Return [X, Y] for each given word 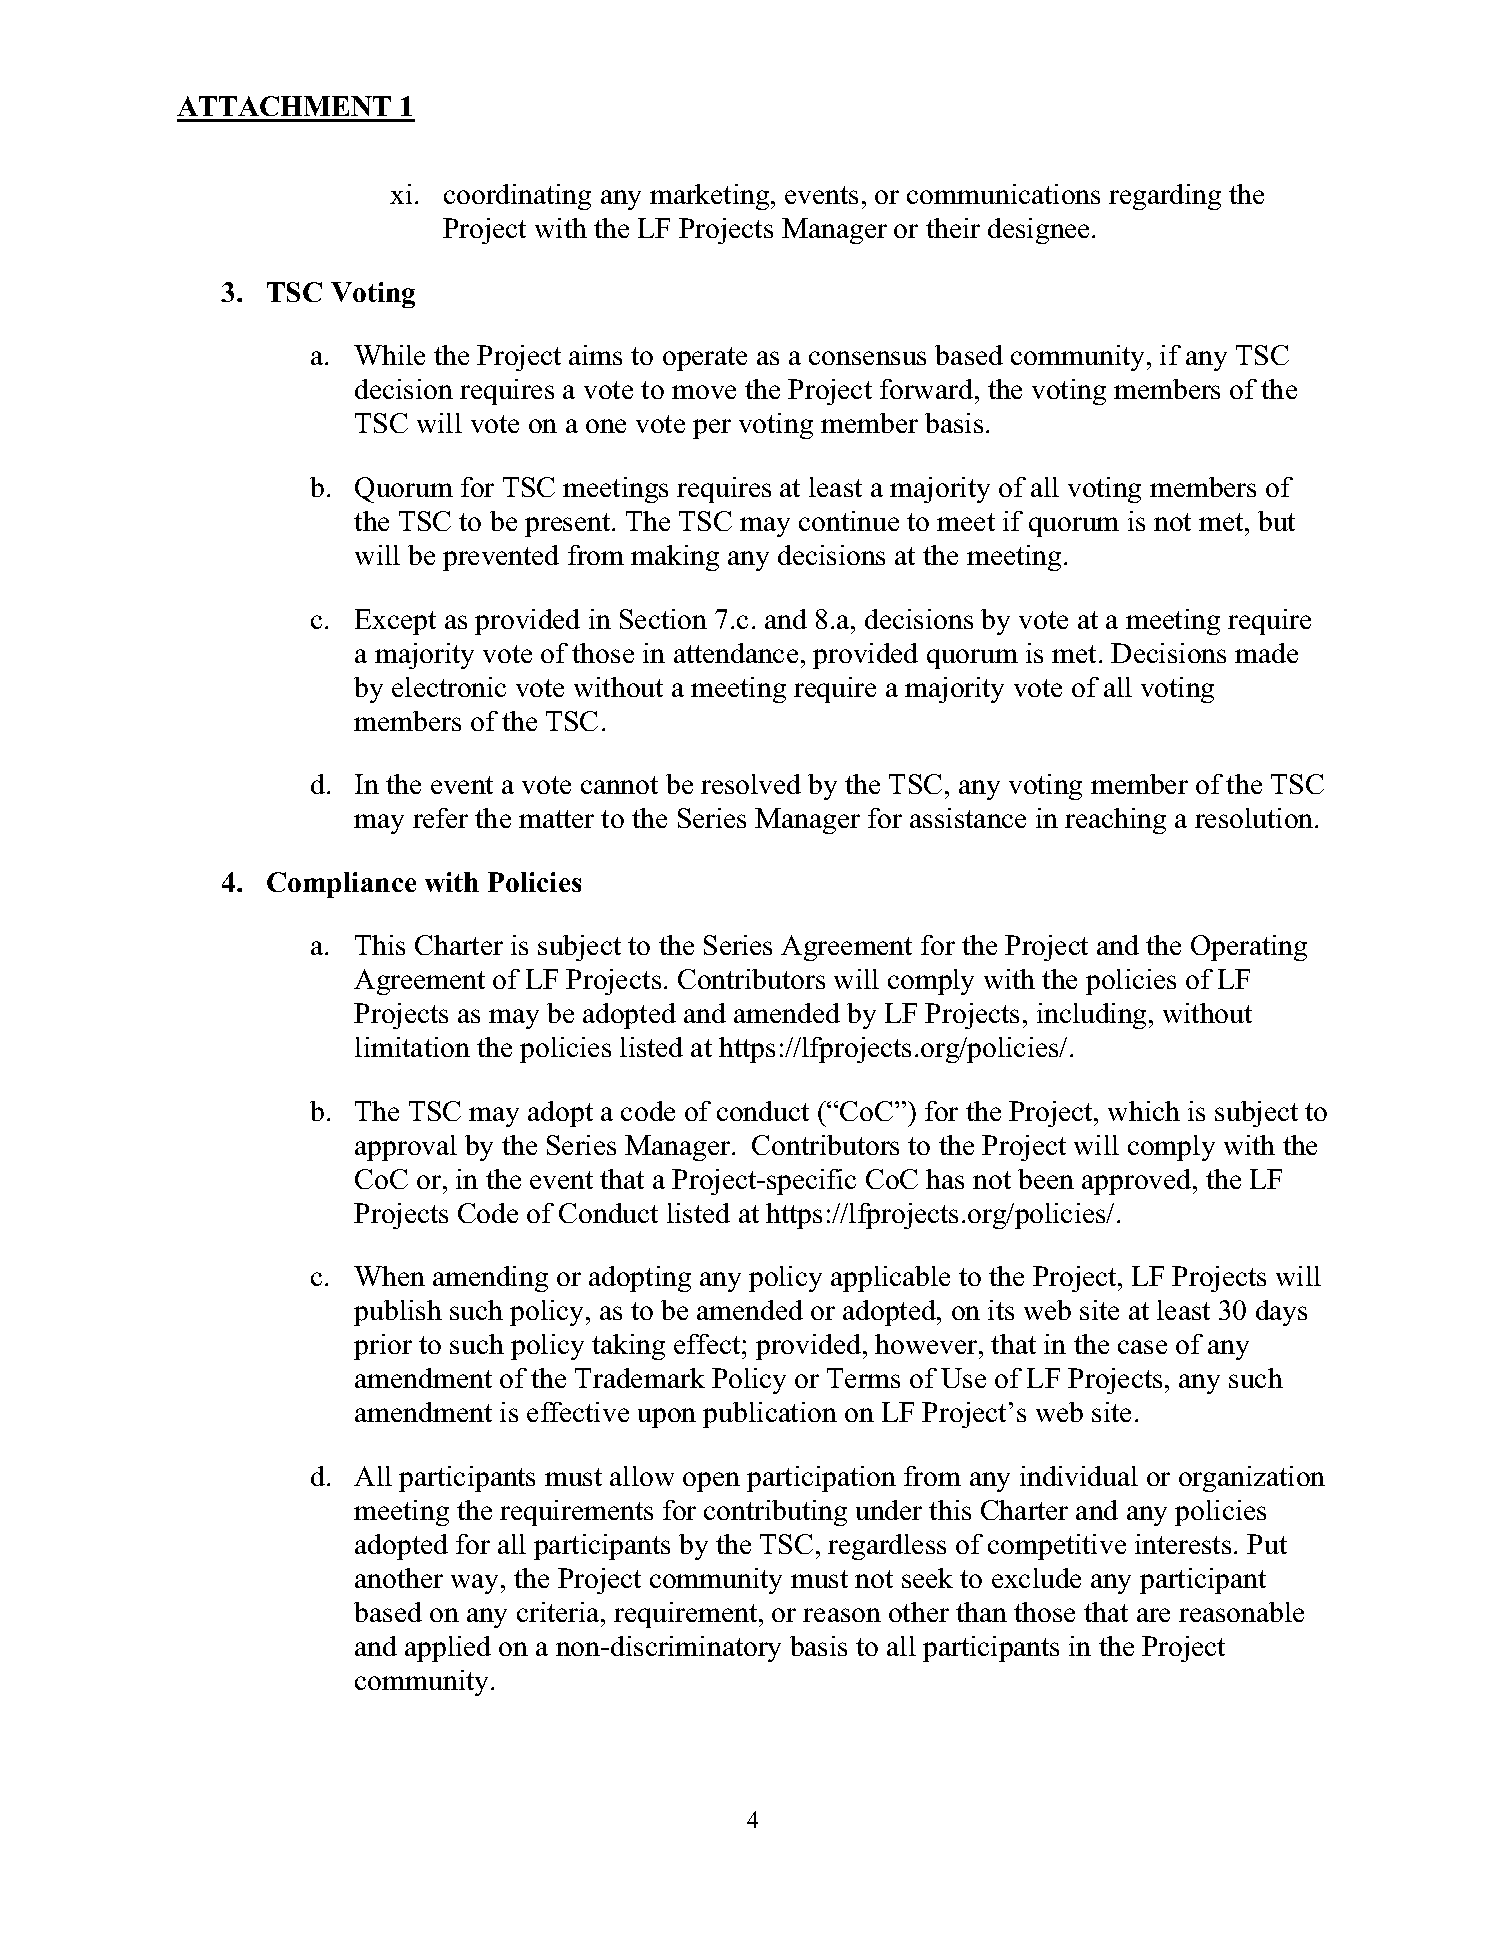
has [945, 1179]
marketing [711, 197]
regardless [887, 1547]
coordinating [517, 197]
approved [1138, 1182]
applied [448, 1649]
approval [406, 1148]
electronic [449, 687]
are [1153, 1615]
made [1266, 653]
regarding [1165, 197]
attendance [736, 653]
